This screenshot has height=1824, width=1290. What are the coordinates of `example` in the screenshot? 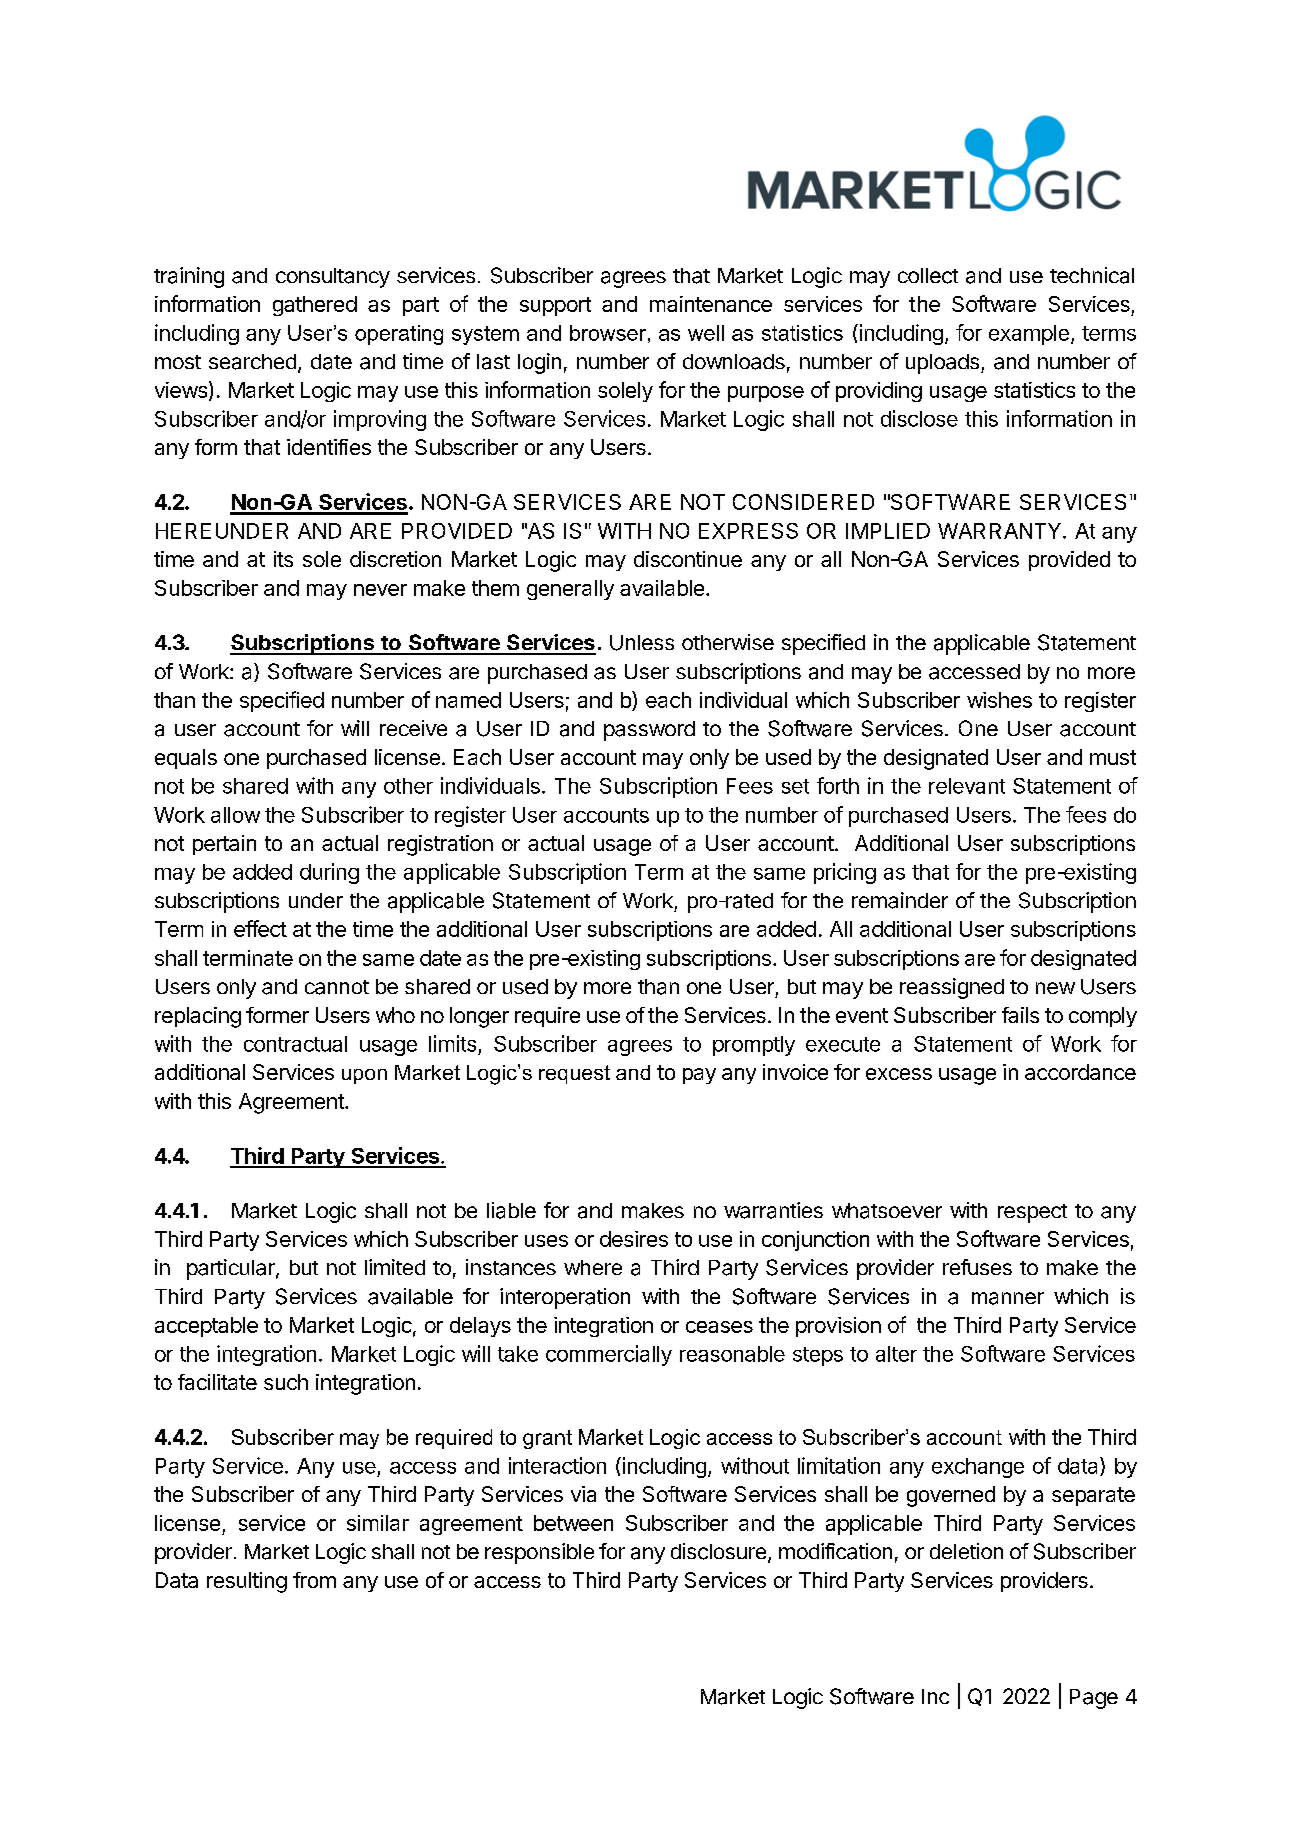 It's located at (1029, 335).
